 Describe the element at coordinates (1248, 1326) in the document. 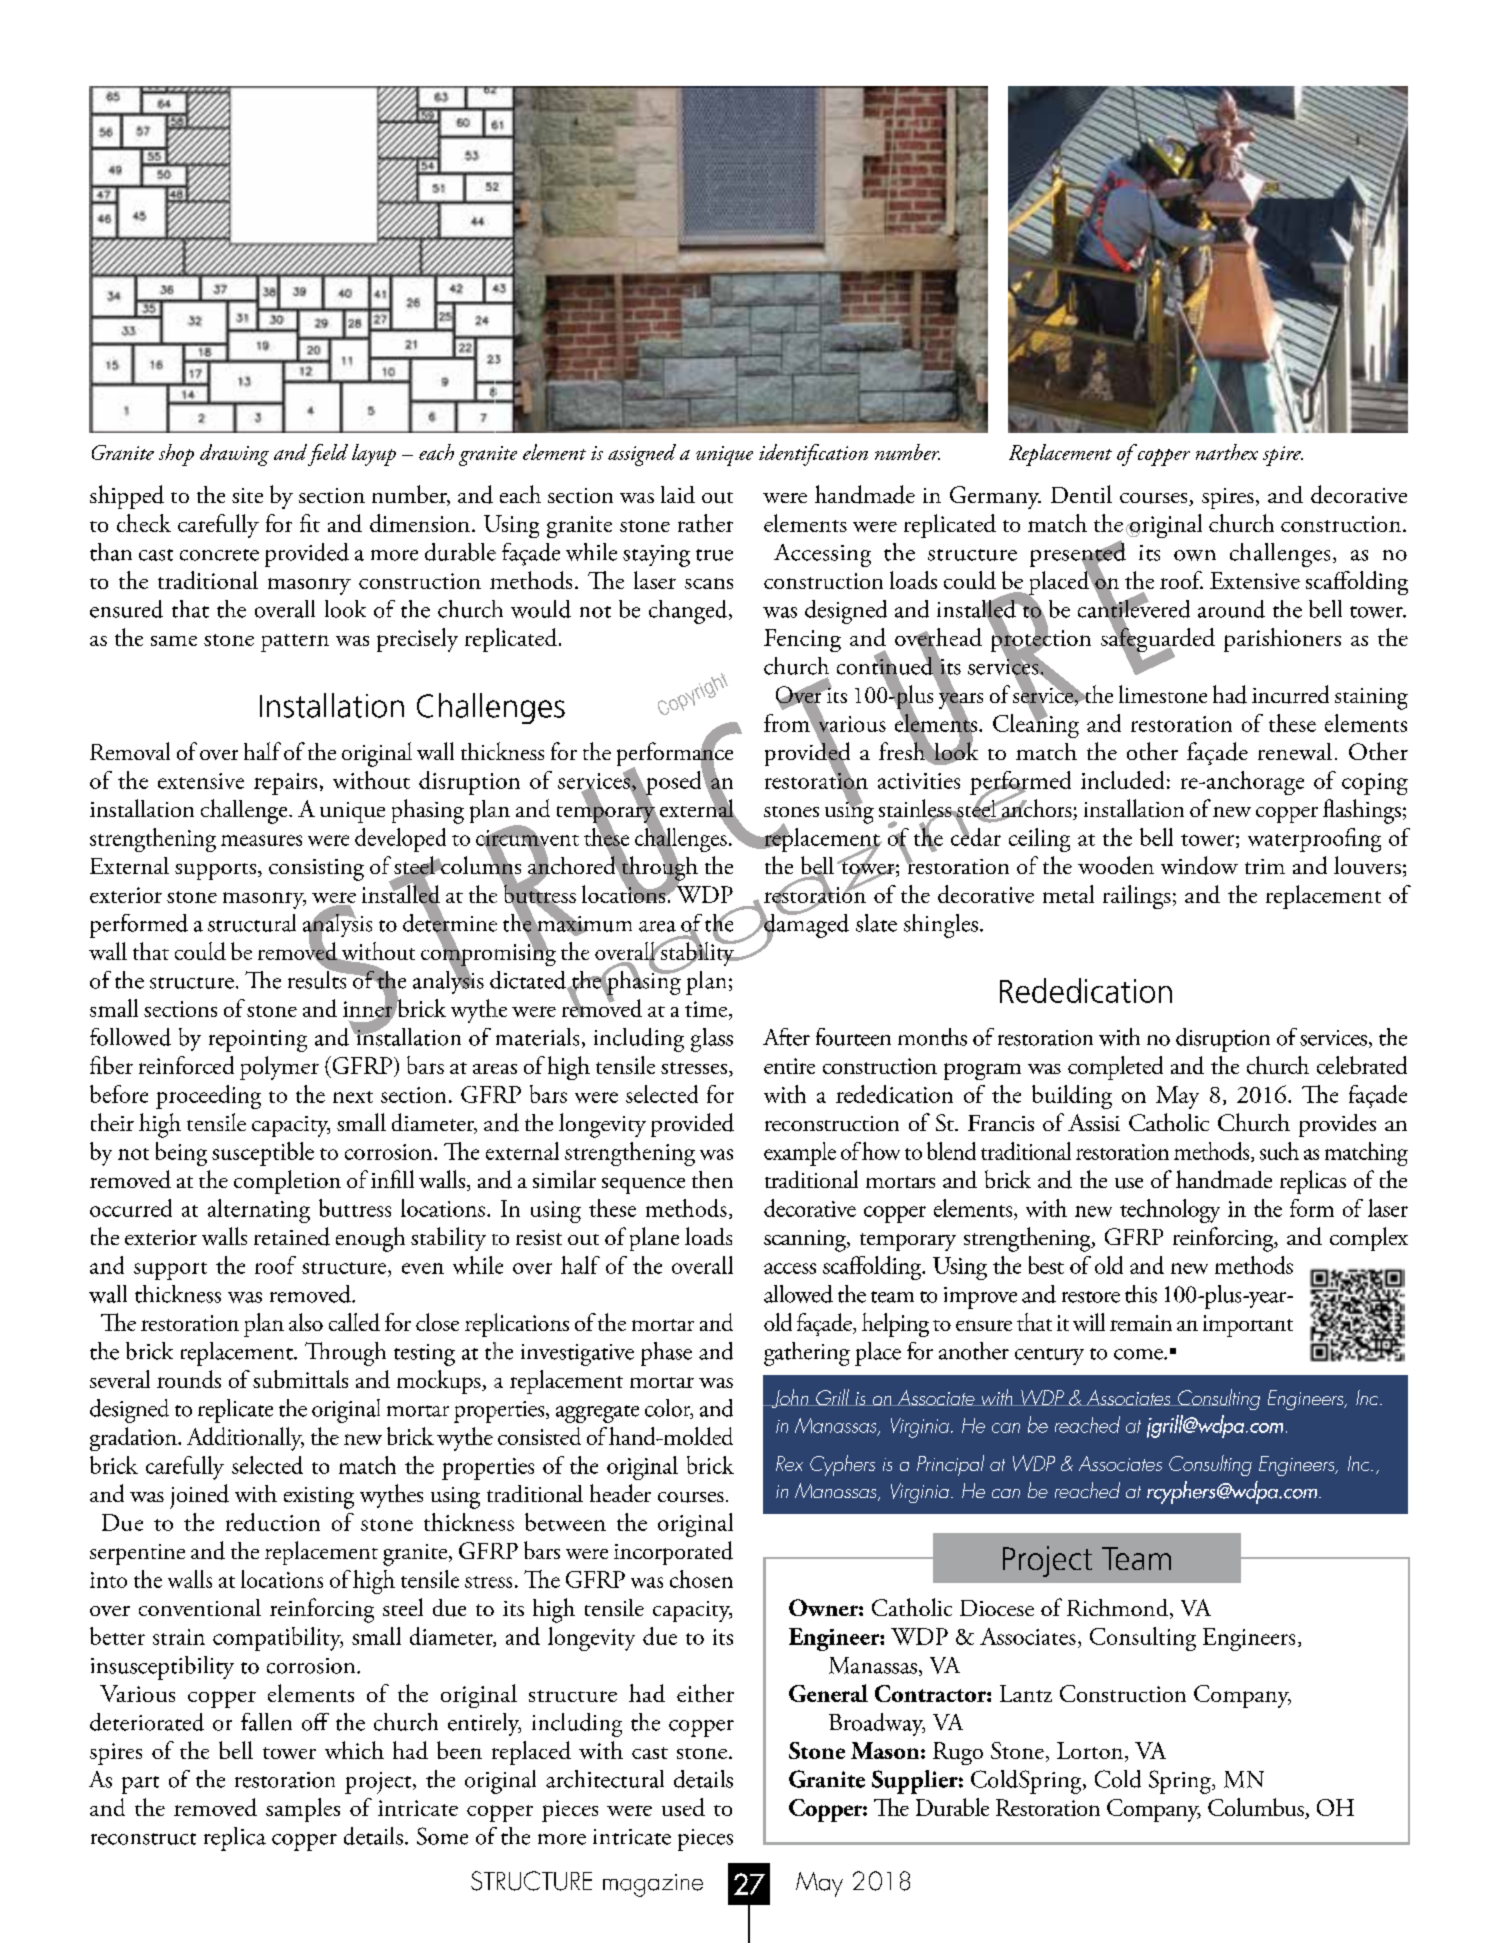

I see `important` at that location.
